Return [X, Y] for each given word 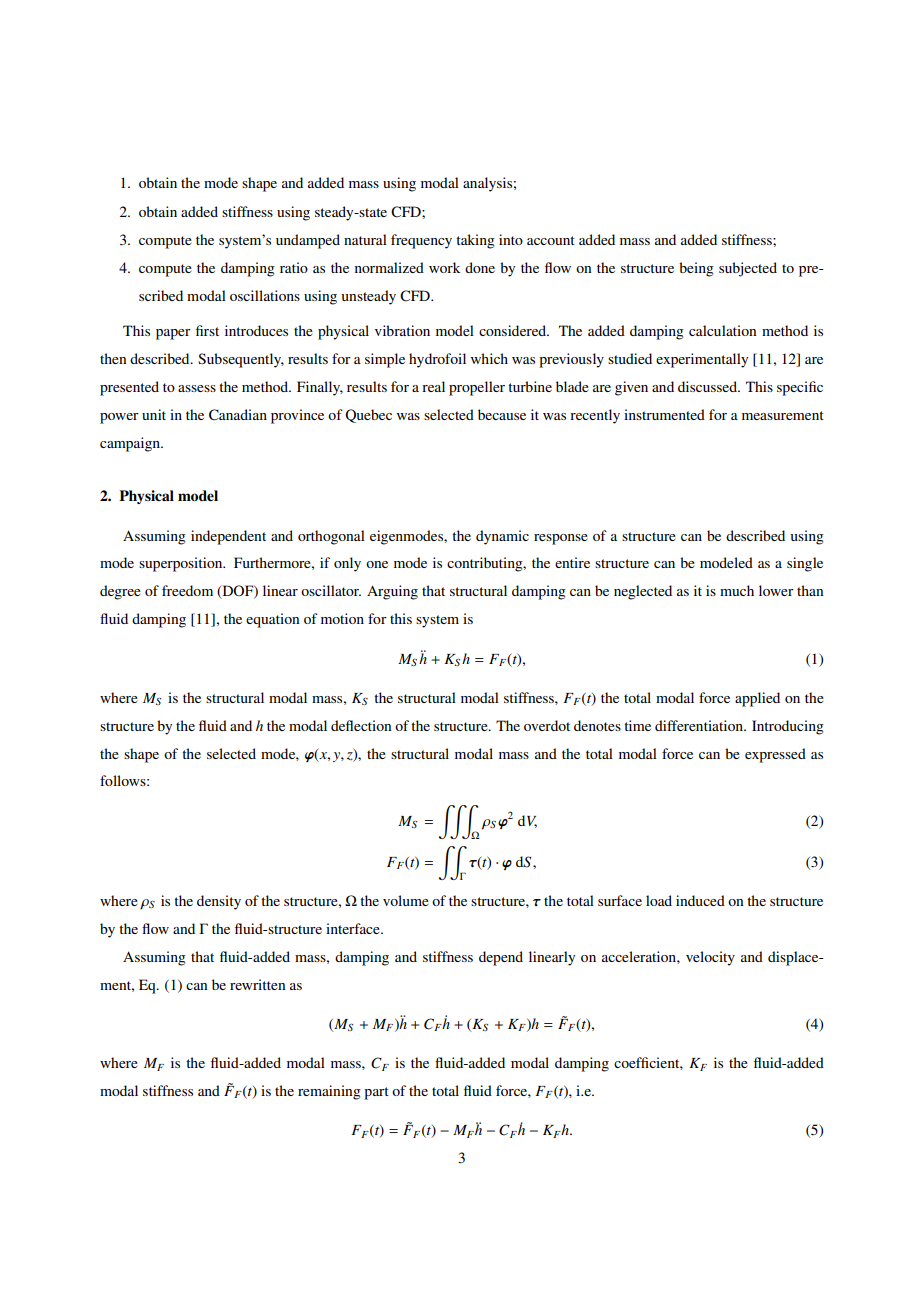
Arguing [392, 592]
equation [272, 620]
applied [757, 699]
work [444, 267]
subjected [748, 269]
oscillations [265, 295]
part [376, 1093]
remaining [329, 1092]
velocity [710, 958]
